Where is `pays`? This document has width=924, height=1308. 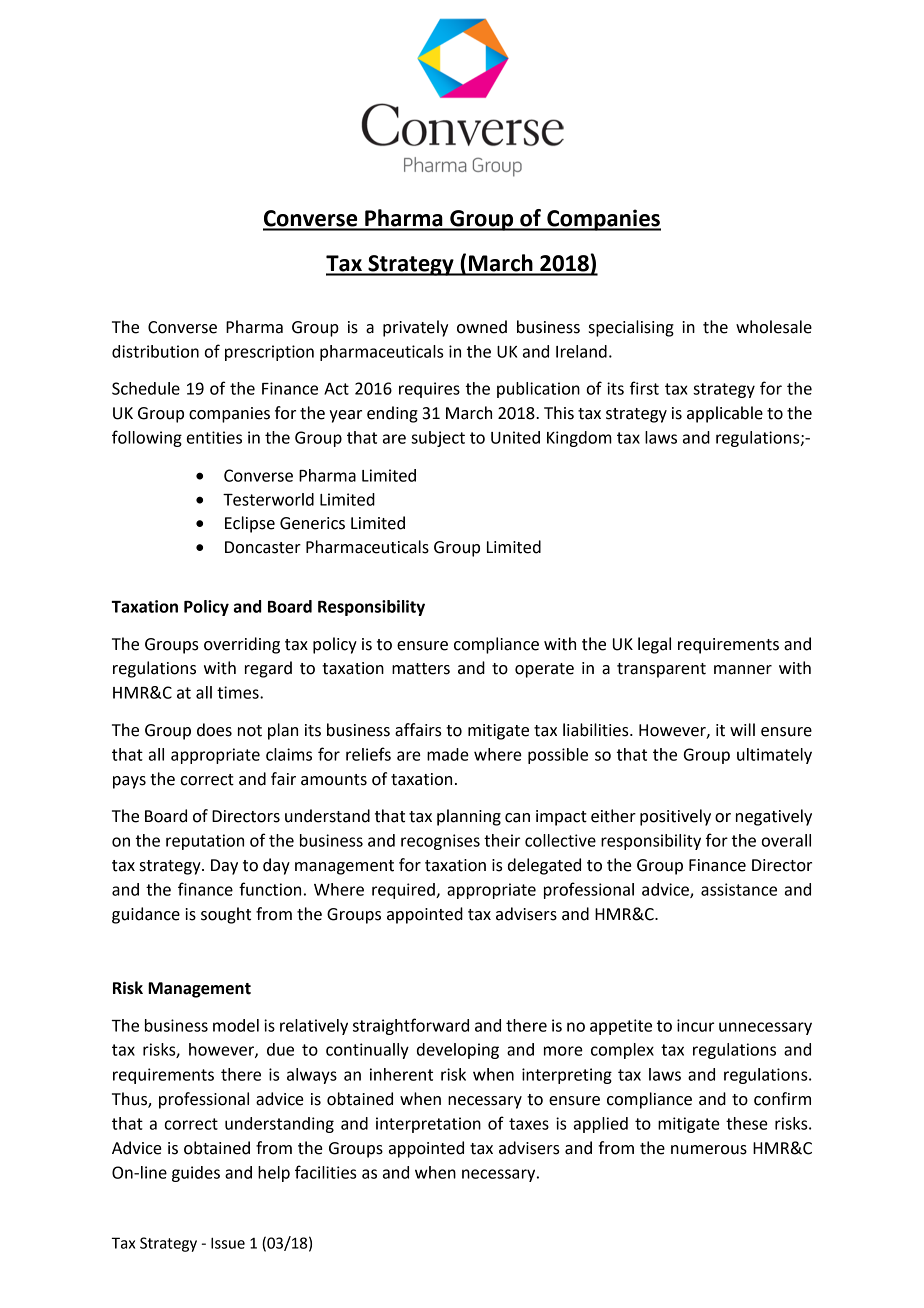
pays is located at coordinates (129, 782).
